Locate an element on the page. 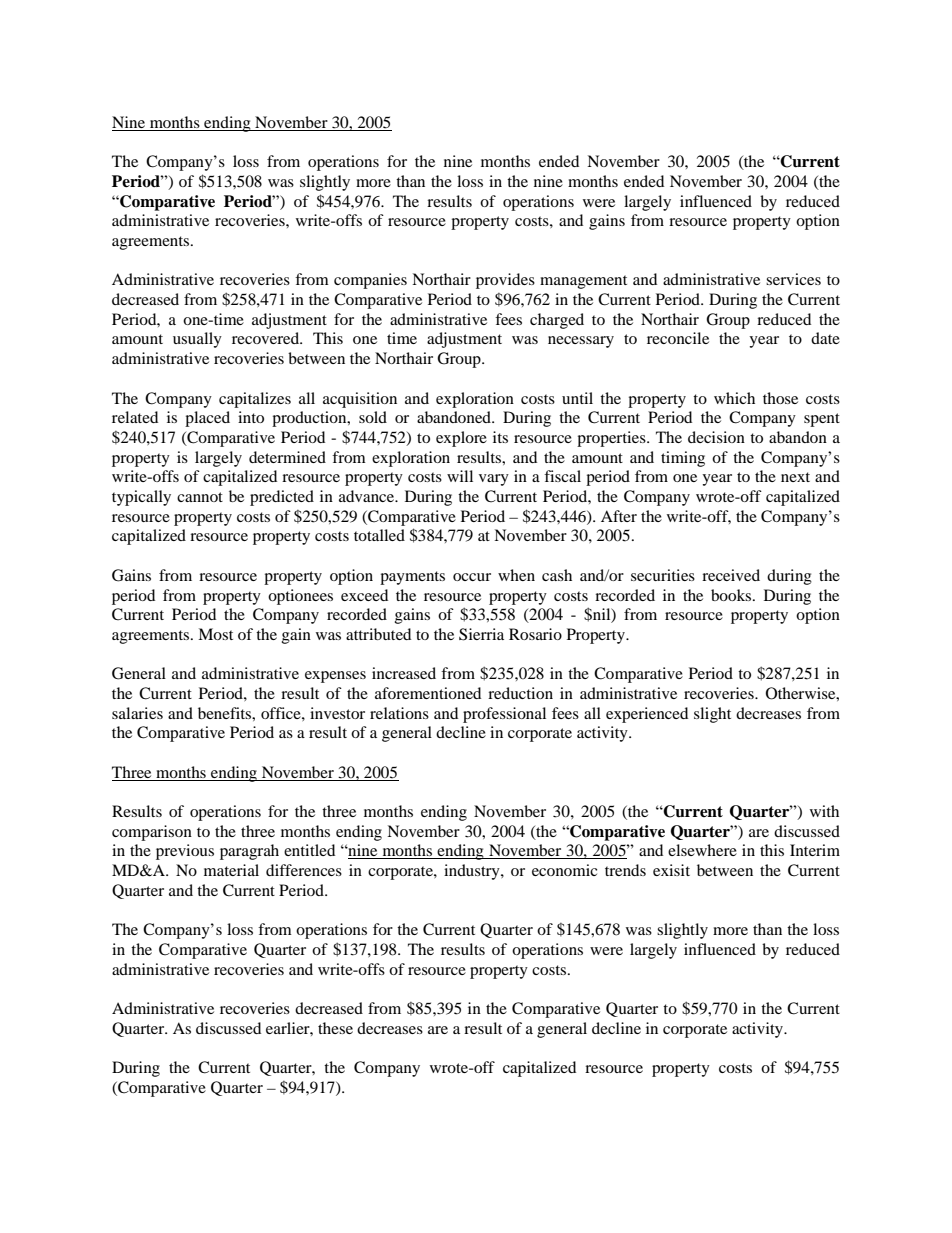 The height and width of the page is (1233, 952). industry is located at coordinates (473, 872).
